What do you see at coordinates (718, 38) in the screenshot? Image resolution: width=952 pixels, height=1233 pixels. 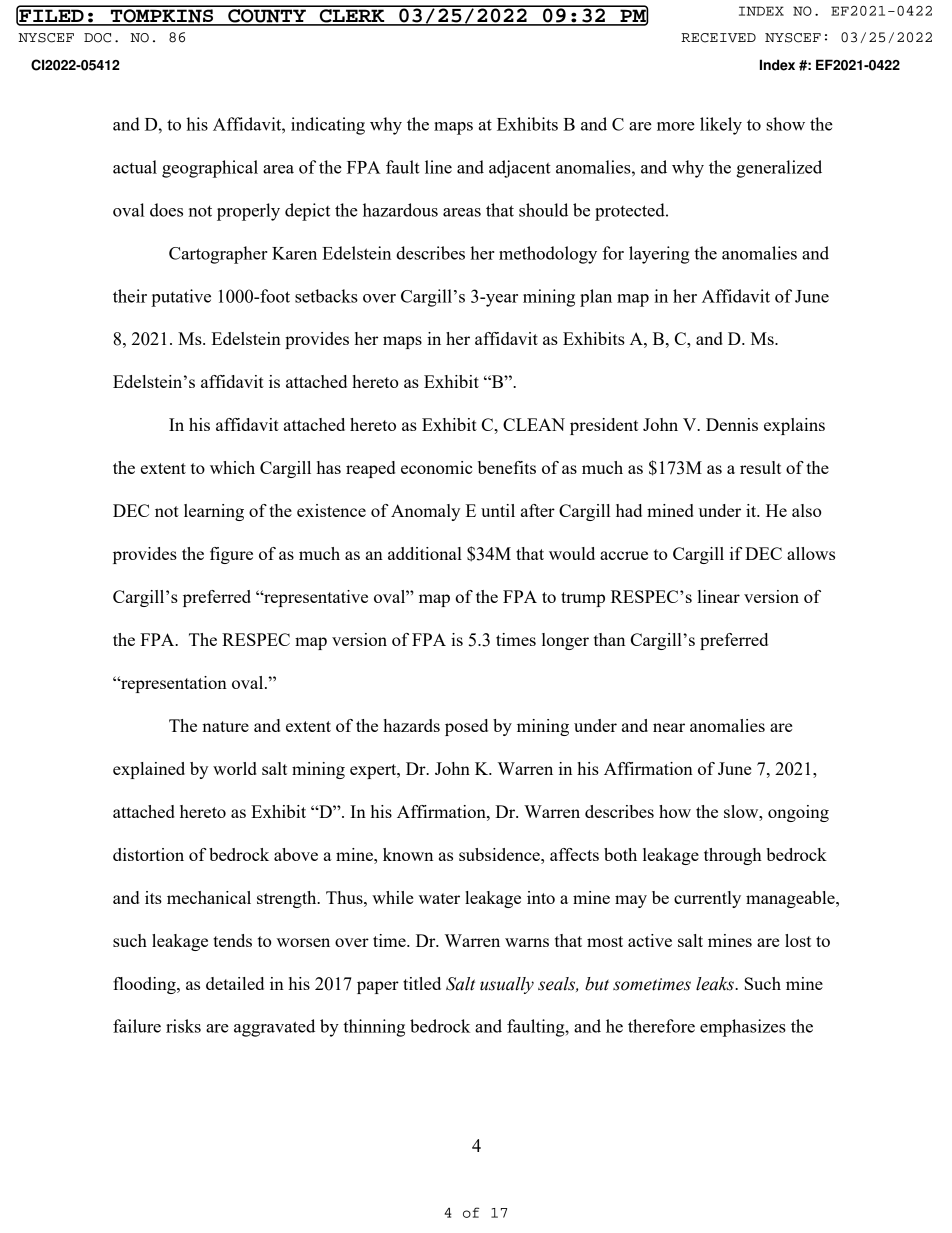 I see `RECEIVED` at bounding box center [718, 38].
